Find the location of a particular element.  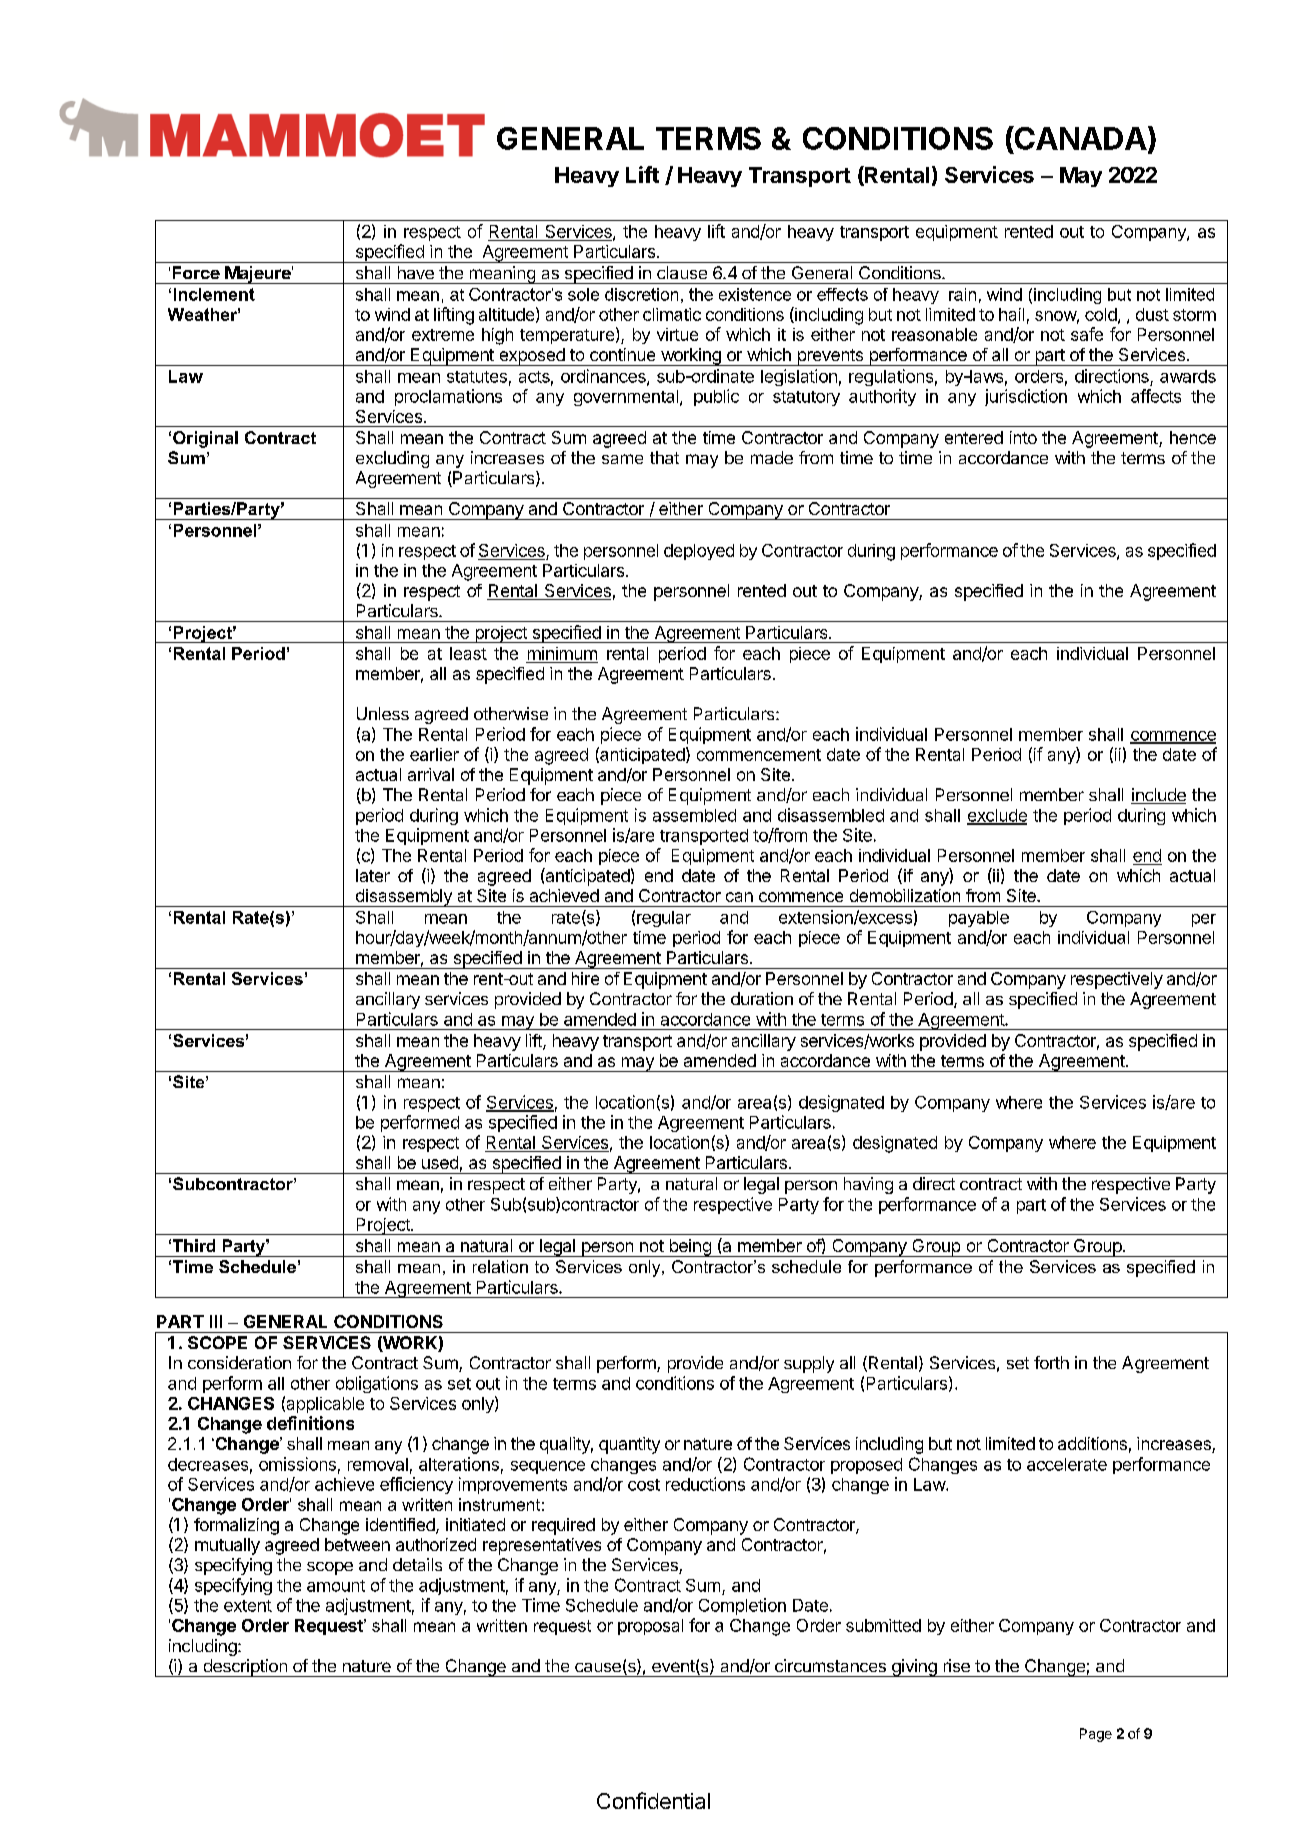

description is located at coordinates (245, 1668).
